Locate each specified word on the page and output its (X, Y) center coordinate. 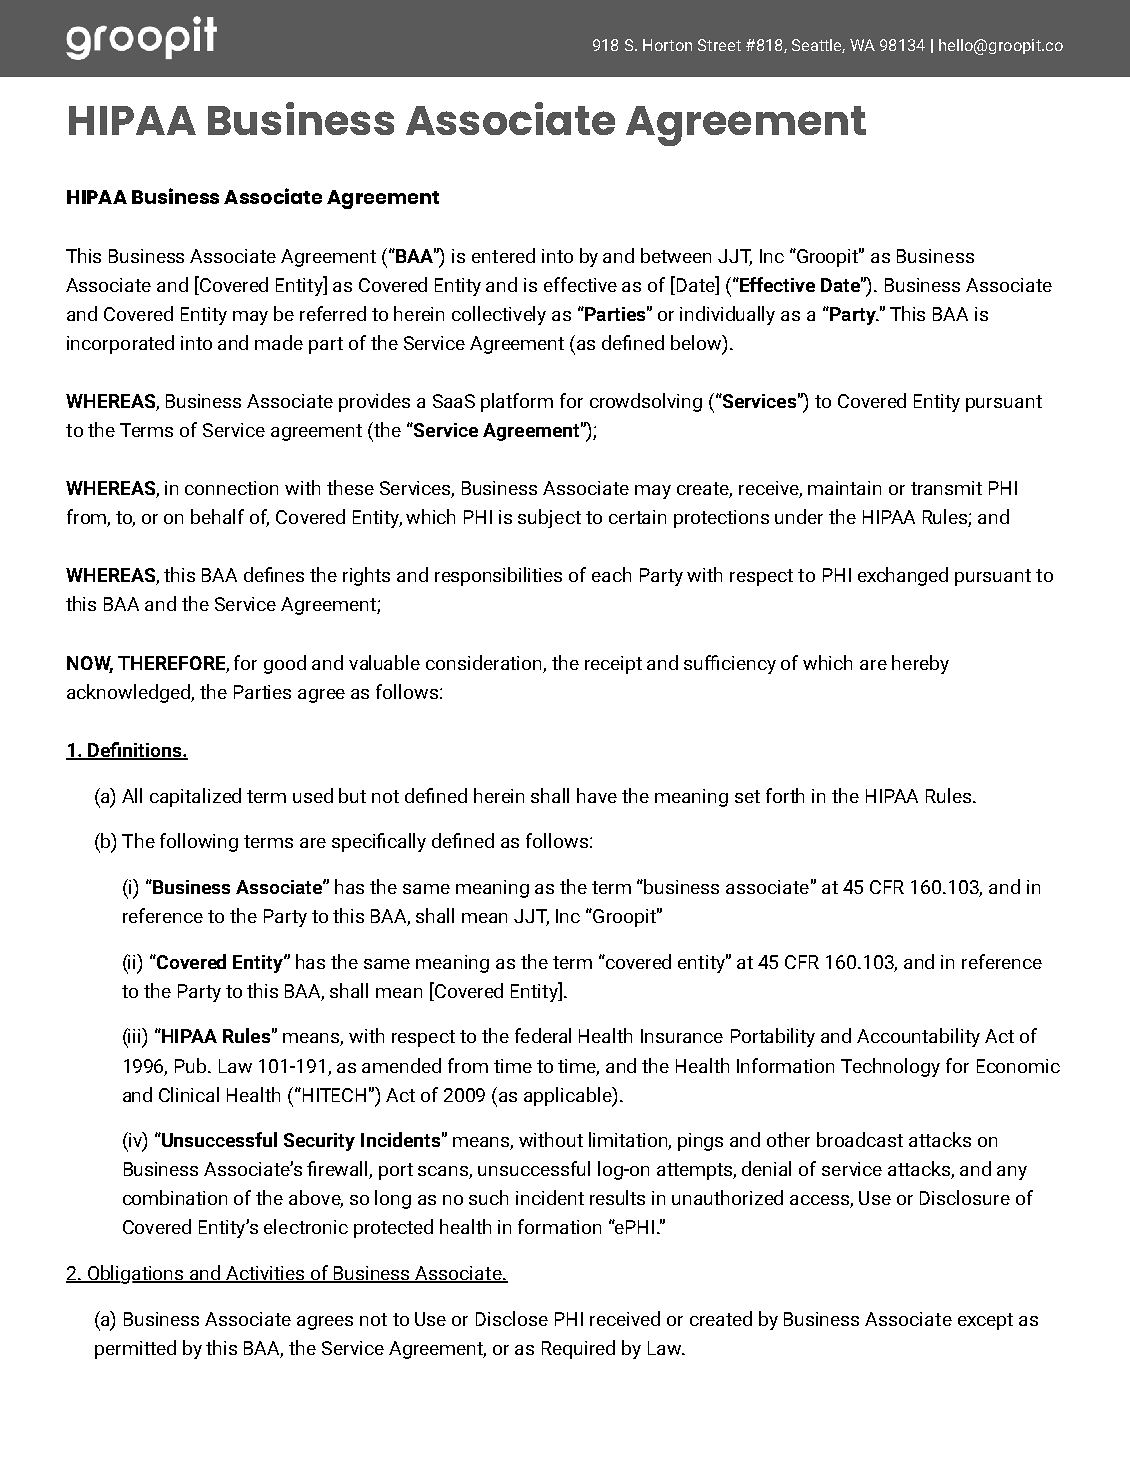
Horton (667, 45)
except (985, 1321)
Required (578, 1349)
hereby (920, 664)
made (279, 342)
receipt (613, 665)
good (285, 664)
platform (517, 402)
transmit (946, 488)
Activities (265, 1274)
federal (543, 1035)
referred (333, 313)
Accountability (918, 1037)
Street (719, 45)
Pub (192, 1065)
